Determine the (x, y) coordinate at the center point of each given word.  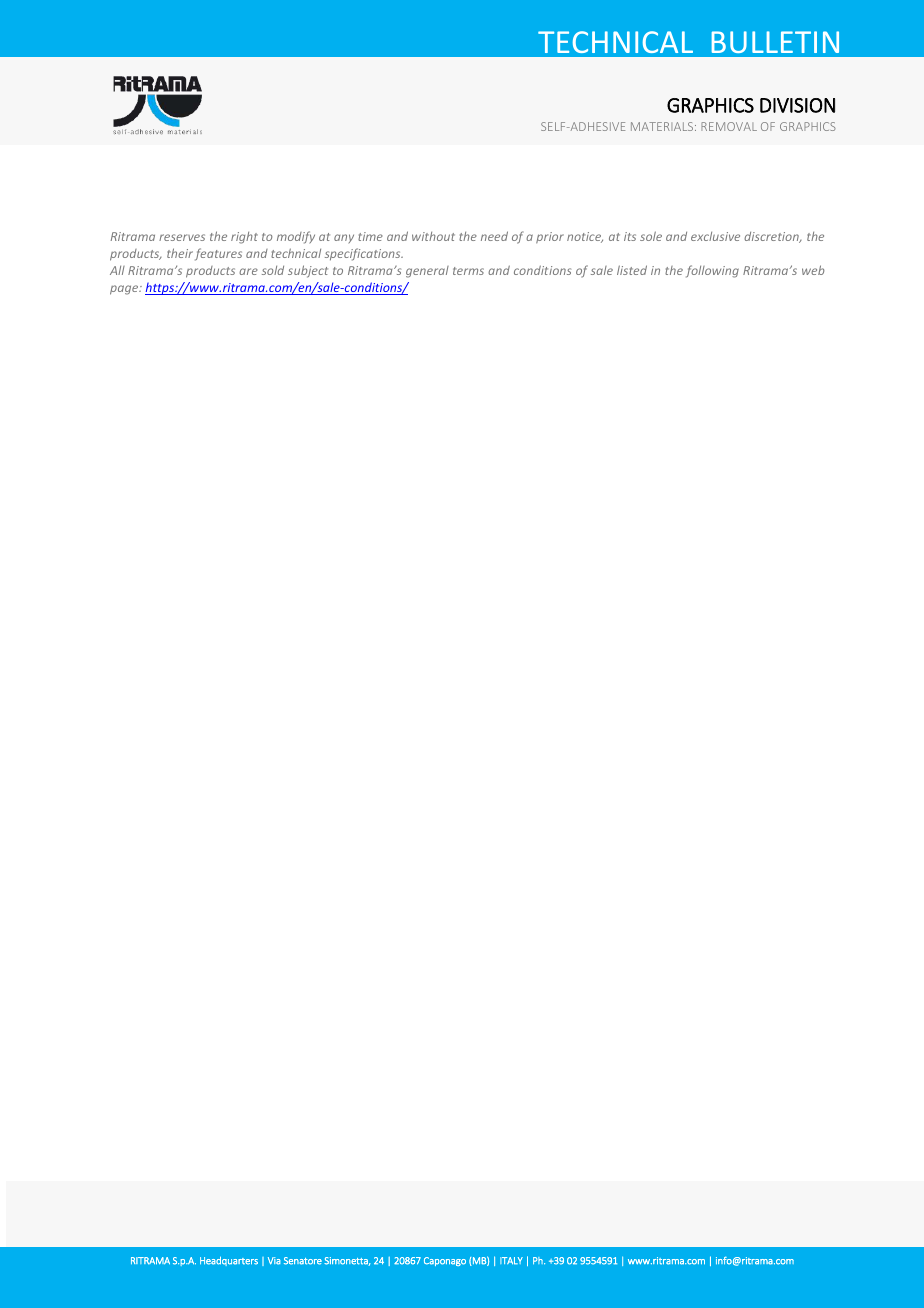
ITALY (511, 1261)
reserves (182, 237)
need (494, 236)
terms (468, 271)
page (125, 290)
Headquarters (229, 1261)
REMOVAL (729, 126)
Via (274, 1261)
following (712, 271)
